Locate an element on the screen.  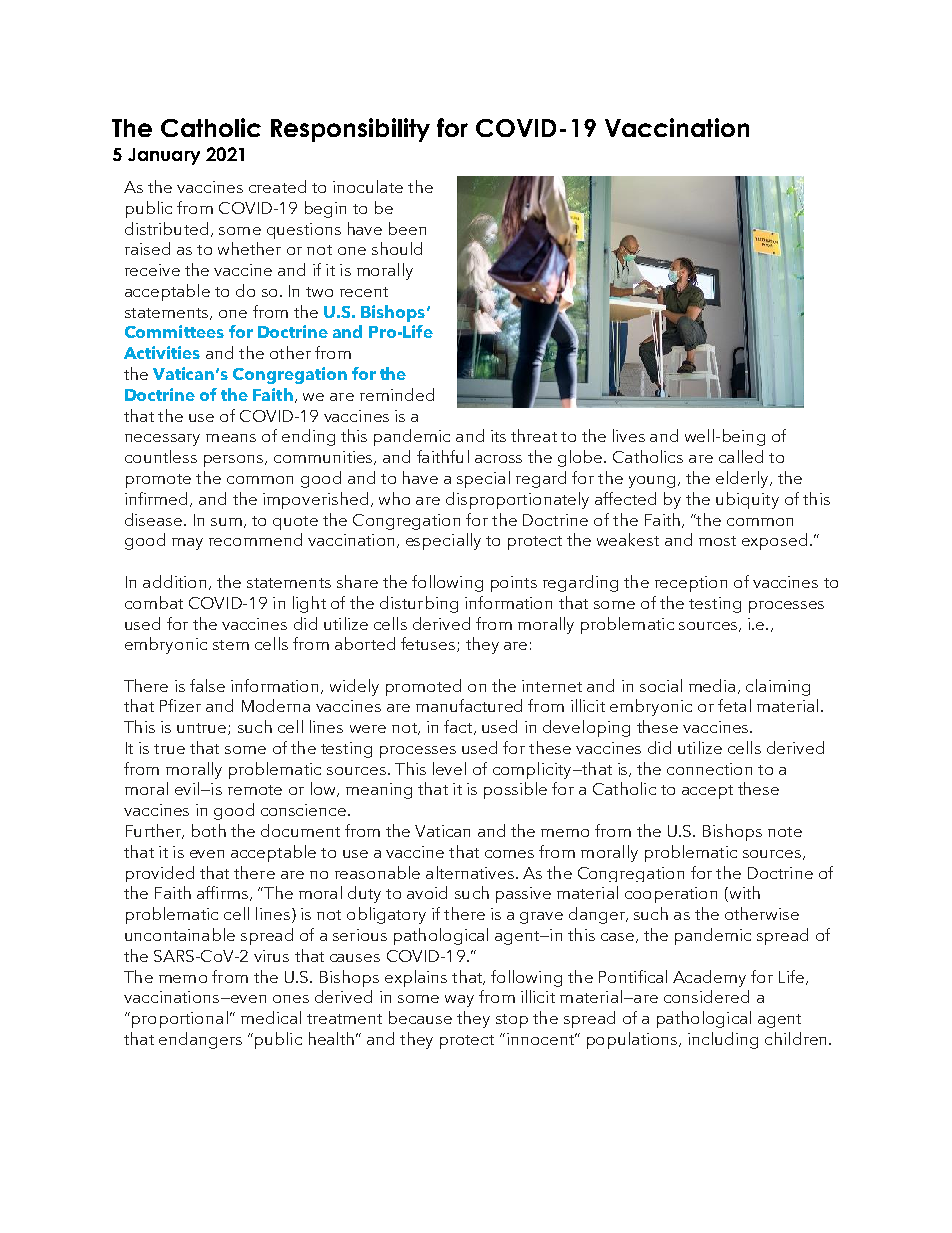
inoculate is located at coordinates (368, 186).
